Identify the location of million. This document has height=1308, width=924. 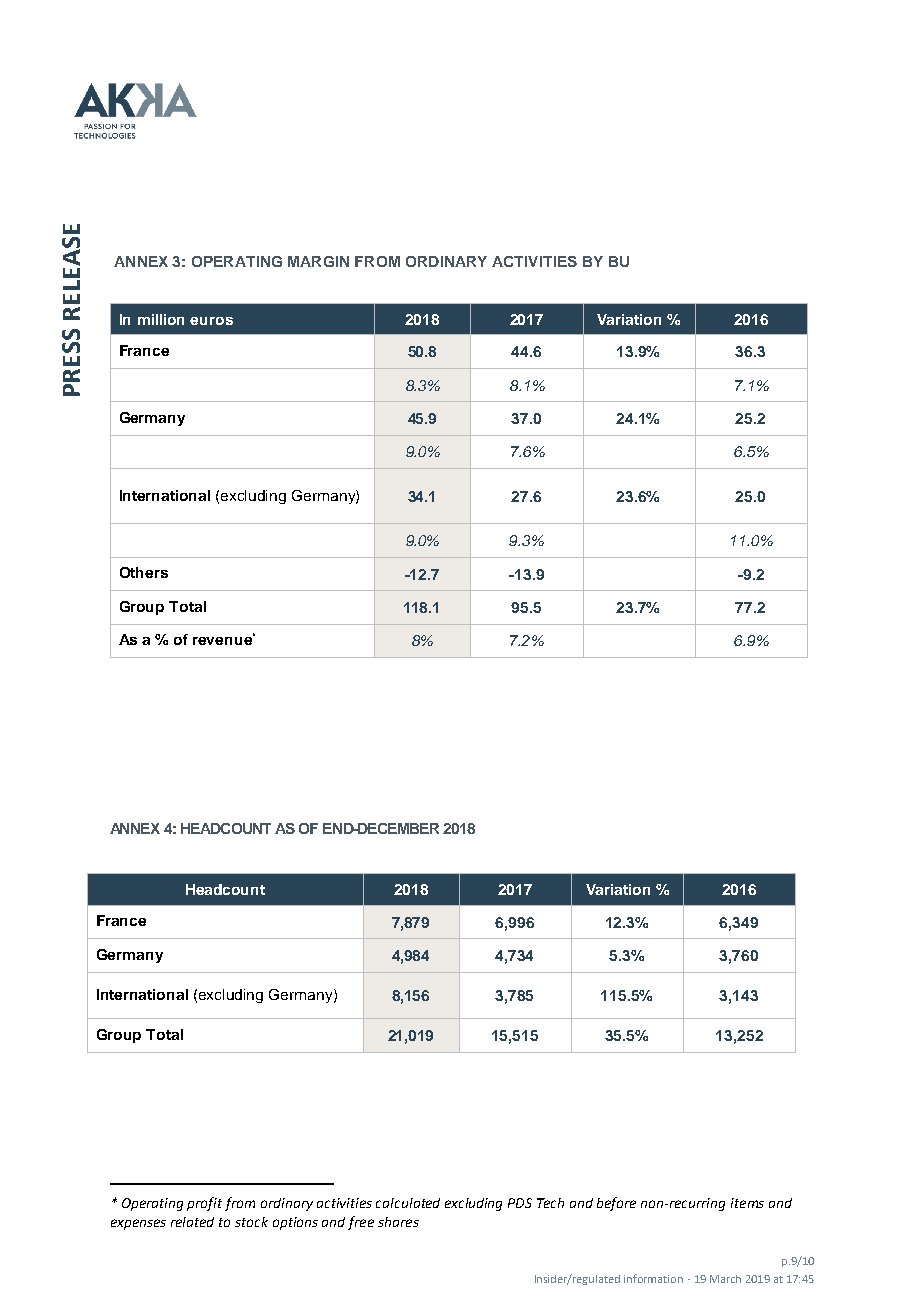
(161, 319).
